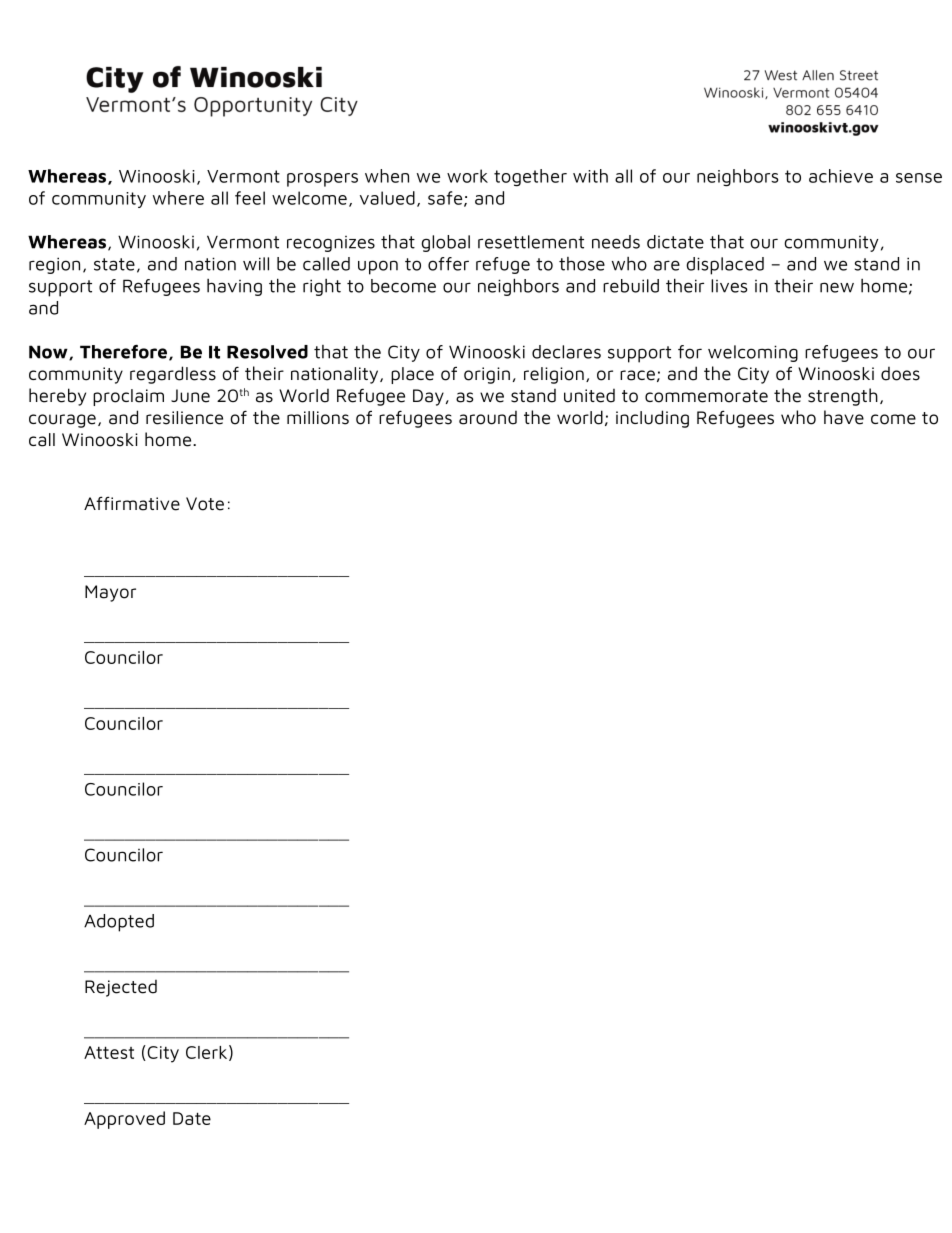  I want to click on feel, so click(250, 198).
